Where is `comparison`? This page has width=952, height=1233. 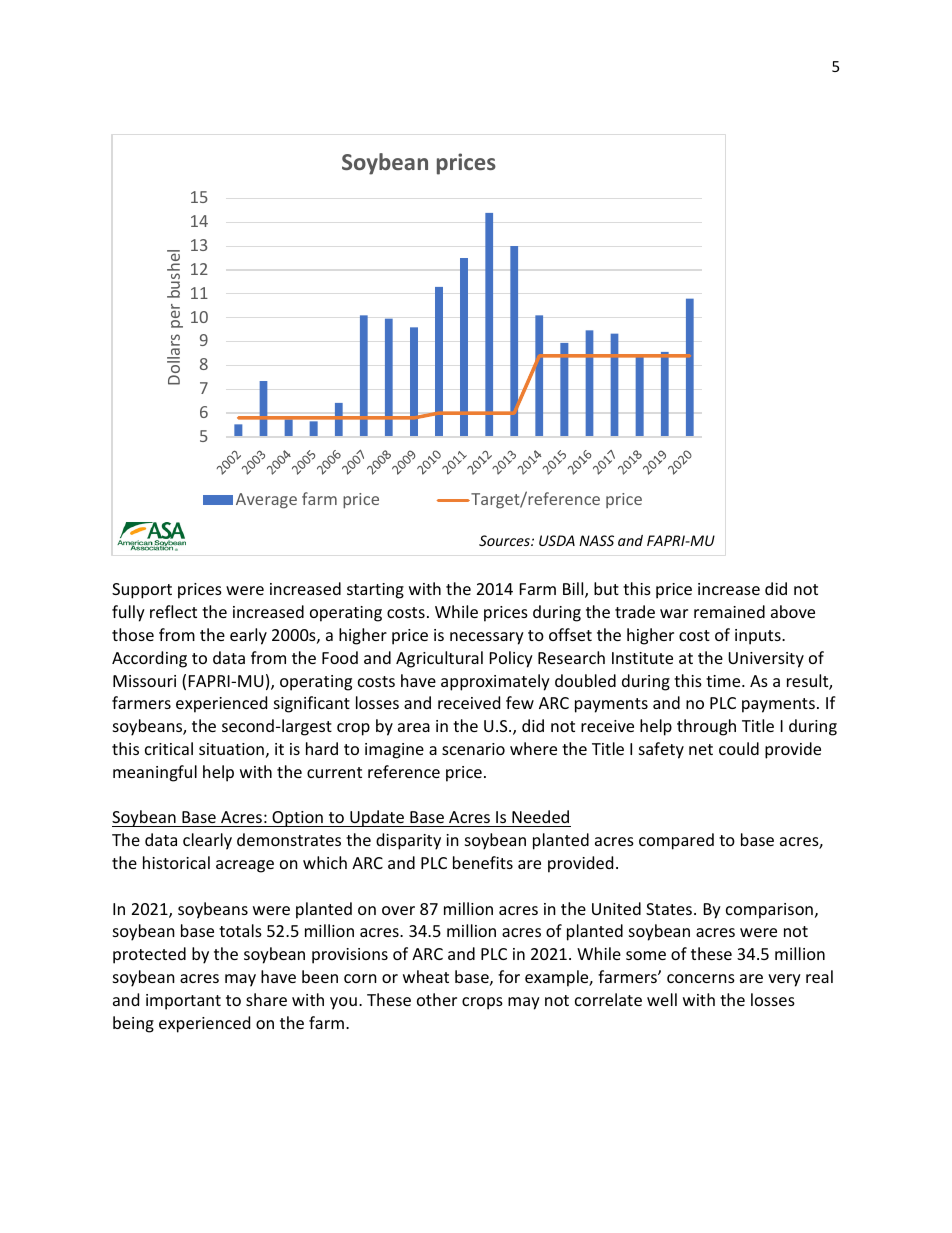 comparison is located at coordinates (769, 911).
